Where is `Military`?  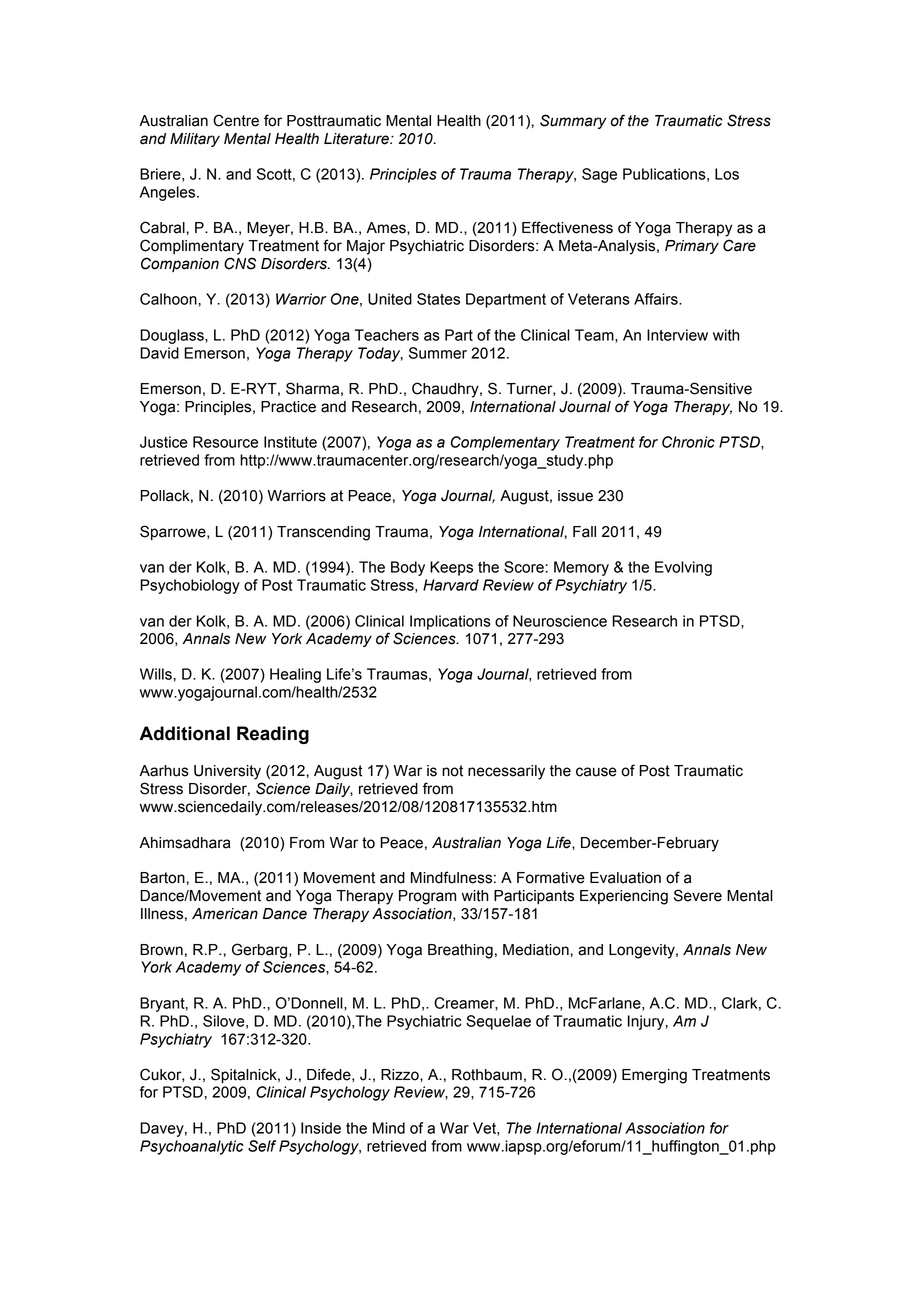 Military is located at coordinates (195, 140).
